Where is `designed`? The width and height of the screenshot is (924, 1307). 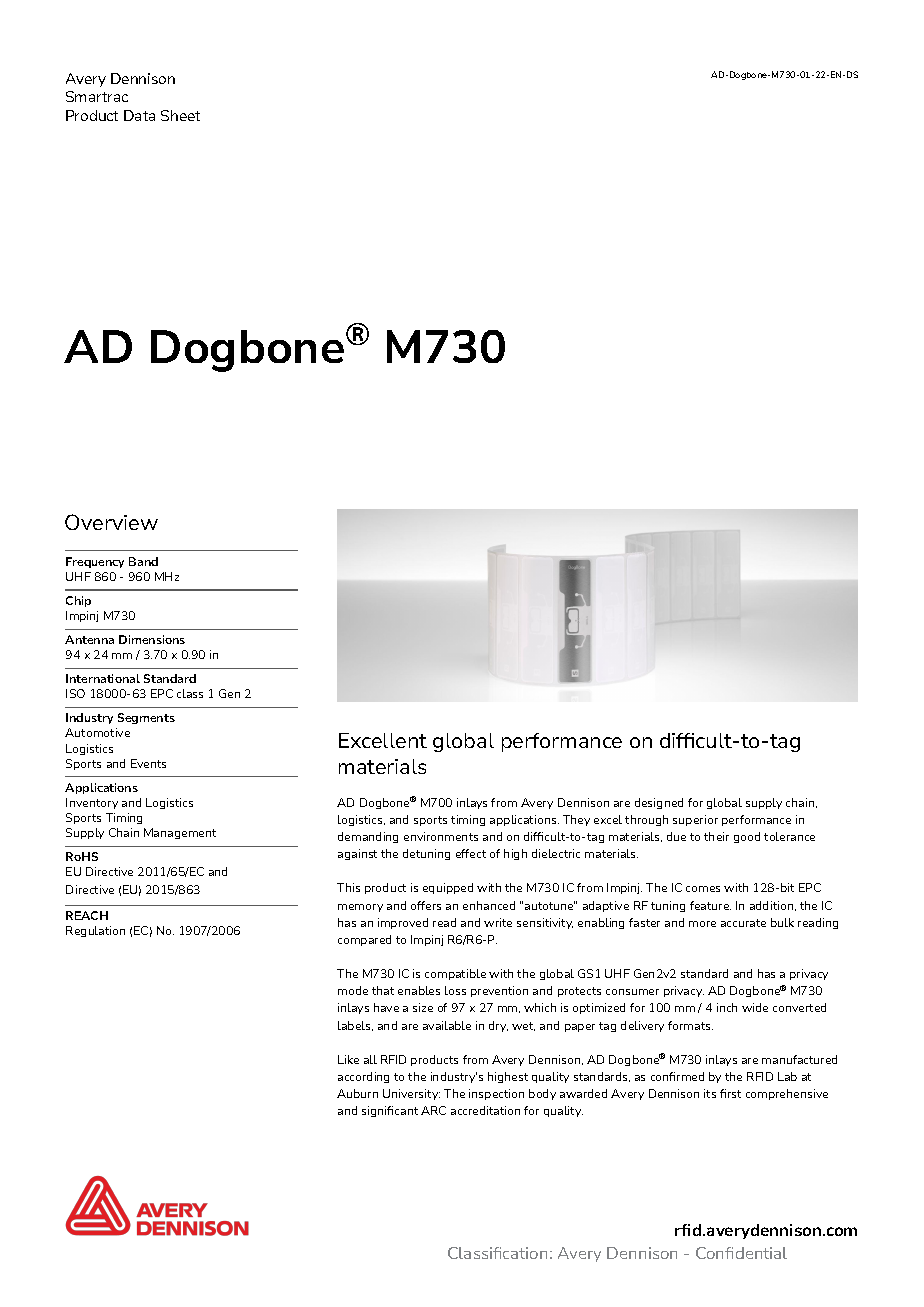 designed is located at coordinates (659, 803).
